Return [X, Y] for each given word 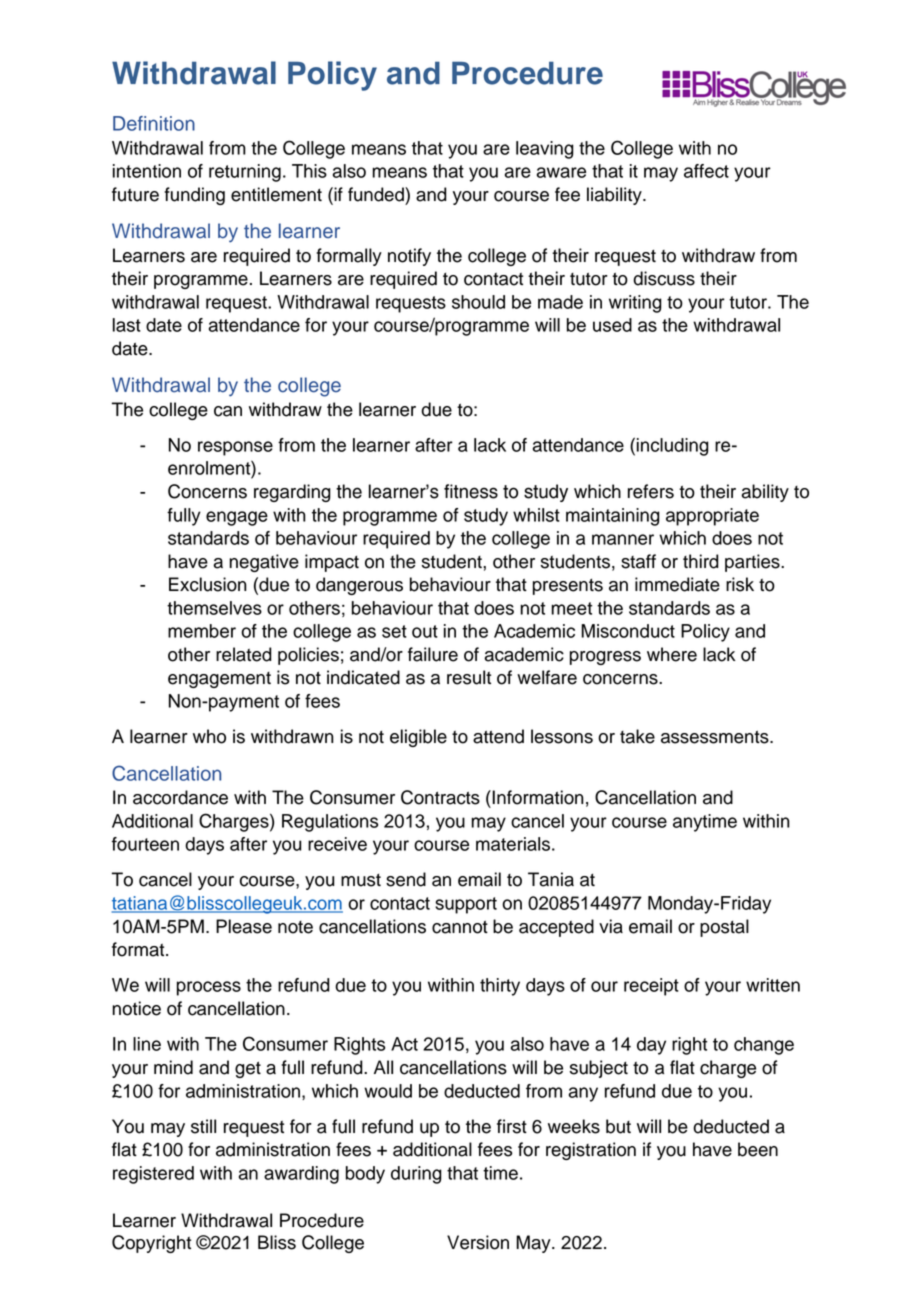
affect [706, 171]
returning [245, 173]
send [406, 879]
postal [724, 928]
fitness [471, 491]
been [758, 1149]
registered [153, 1175]
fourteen [145, 844]
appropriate [712, 517]
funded [377, 194]
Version [478, 1242]
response [235, 448]
